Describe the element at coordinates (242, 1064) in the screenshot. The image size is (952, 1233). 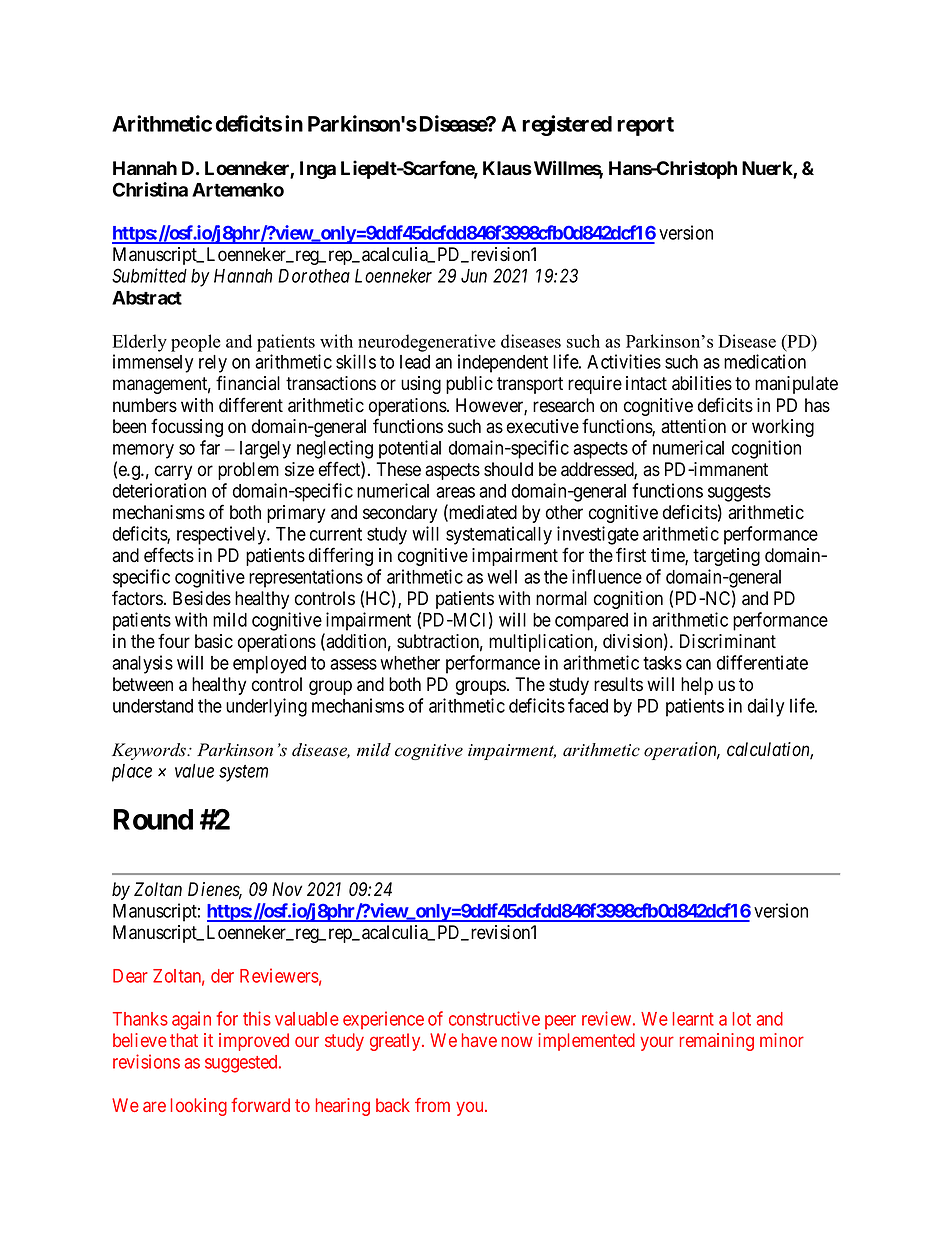
I see `suggested` at that location.
